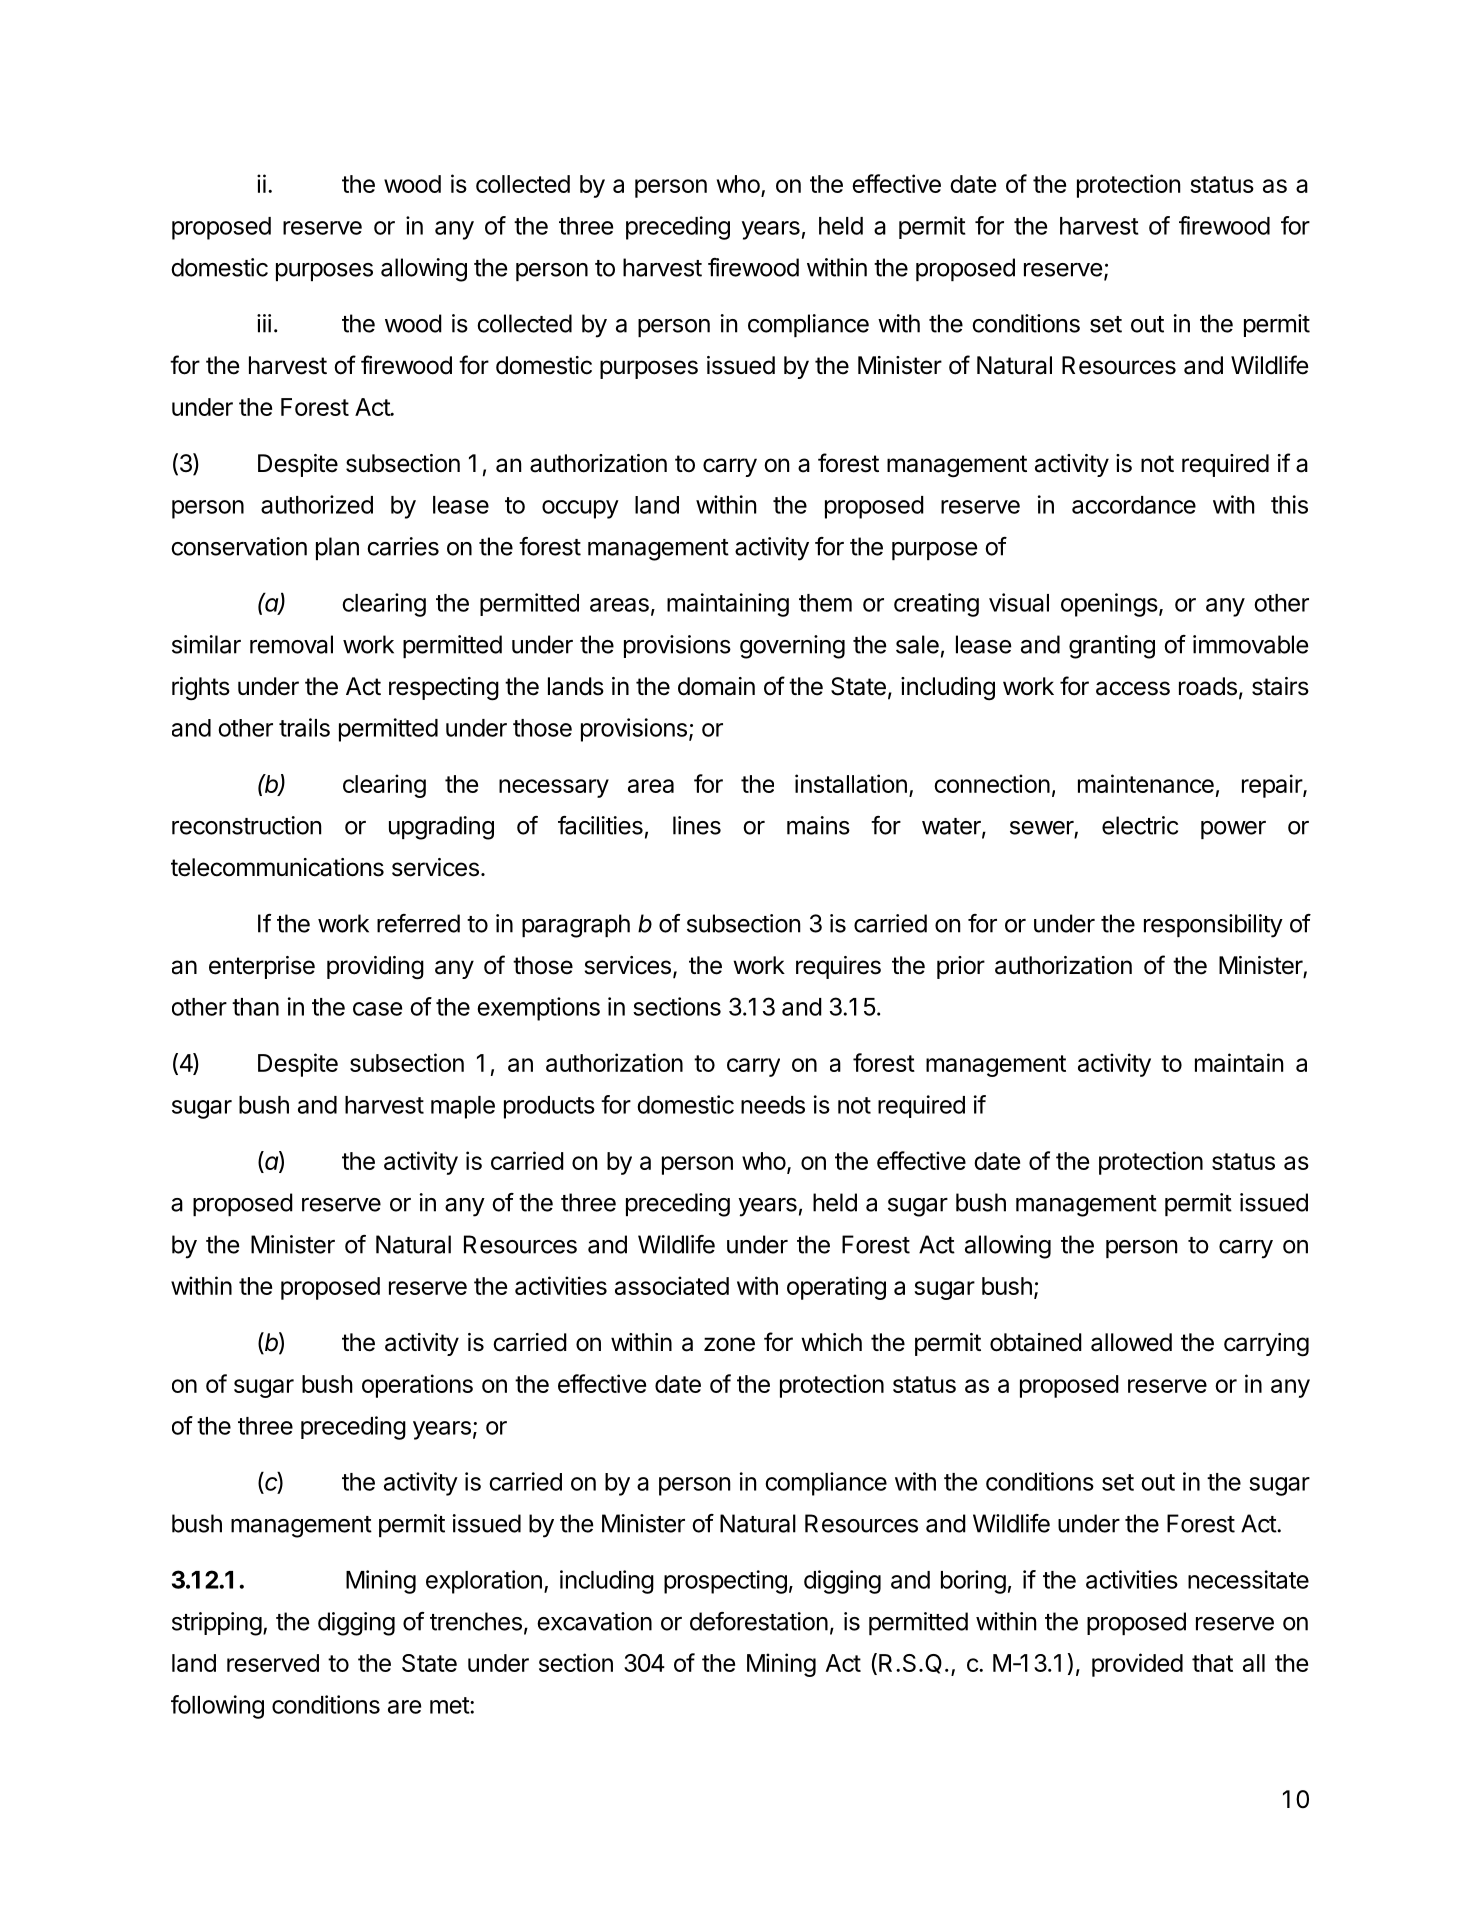 Image resolution: width=1479 pixels, height=1914 pixels. Describe the element at coordinates (217, 1707) in the screenshot. I see `following` at that location.
